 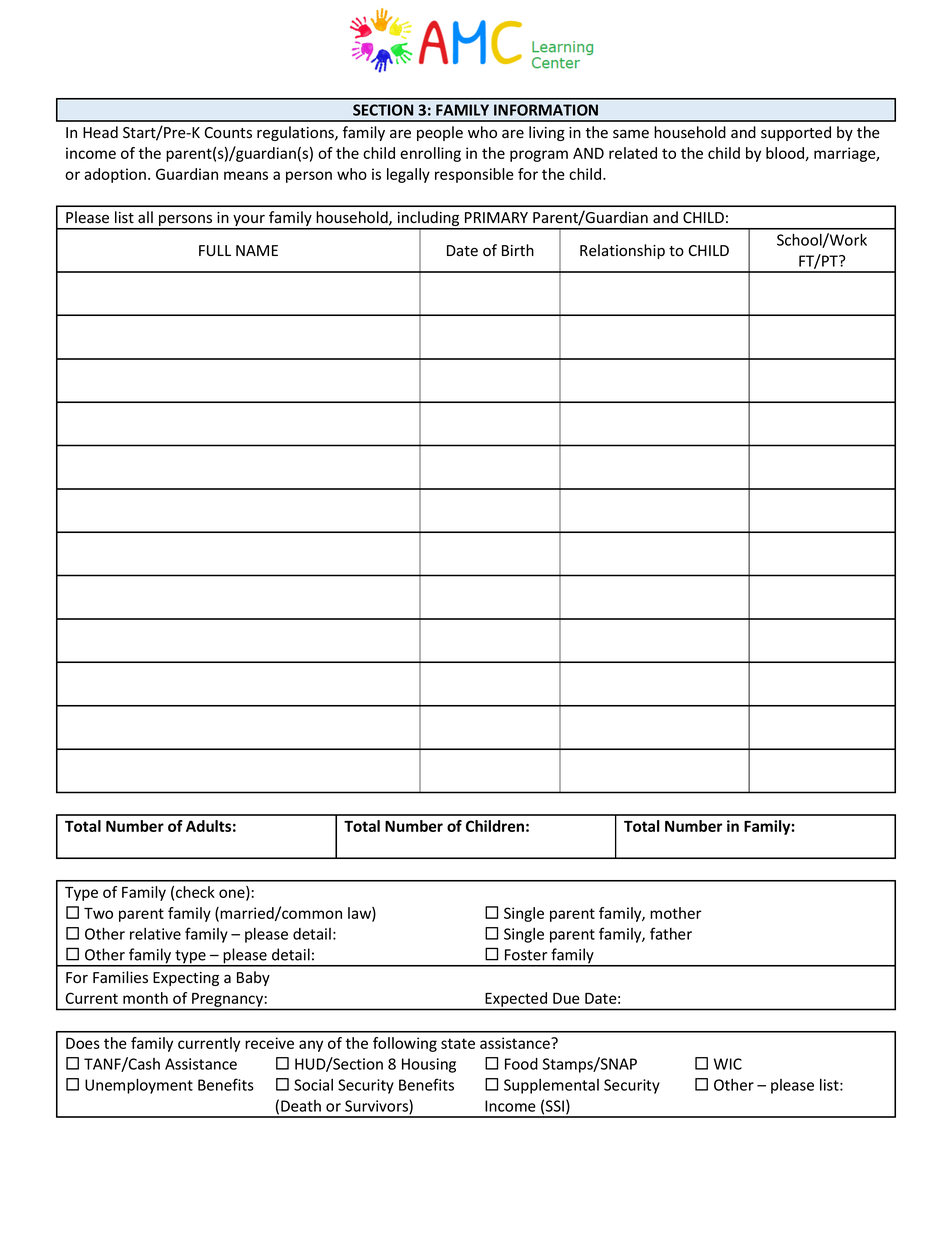 What do you see at coordinates (228, 133) in the screenshot?
I see `Counts` at bounding box center [228, 133].
